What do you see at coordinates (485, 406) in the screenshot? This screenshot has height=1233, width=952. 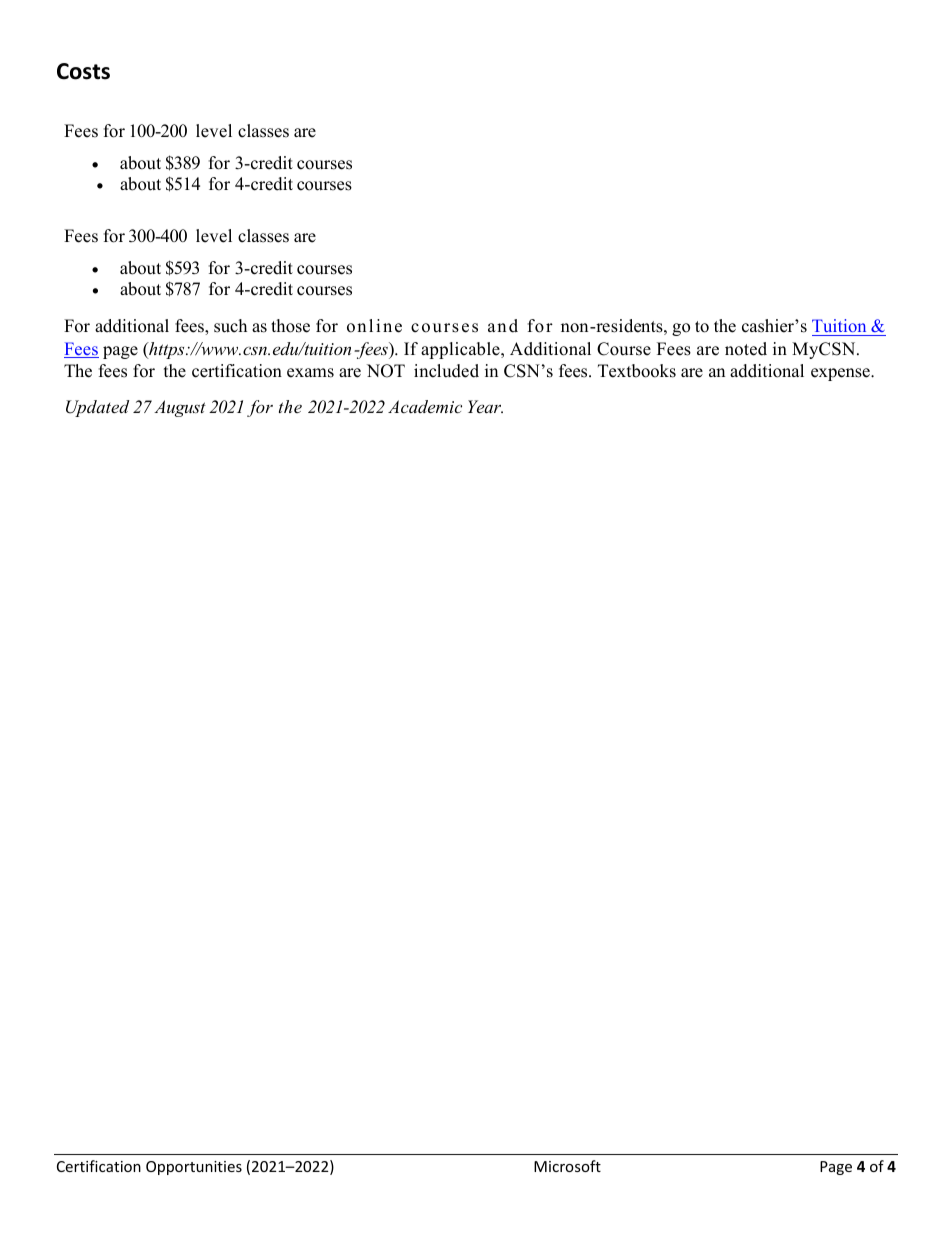 I see `Year` at bounding box center [485, 406].
